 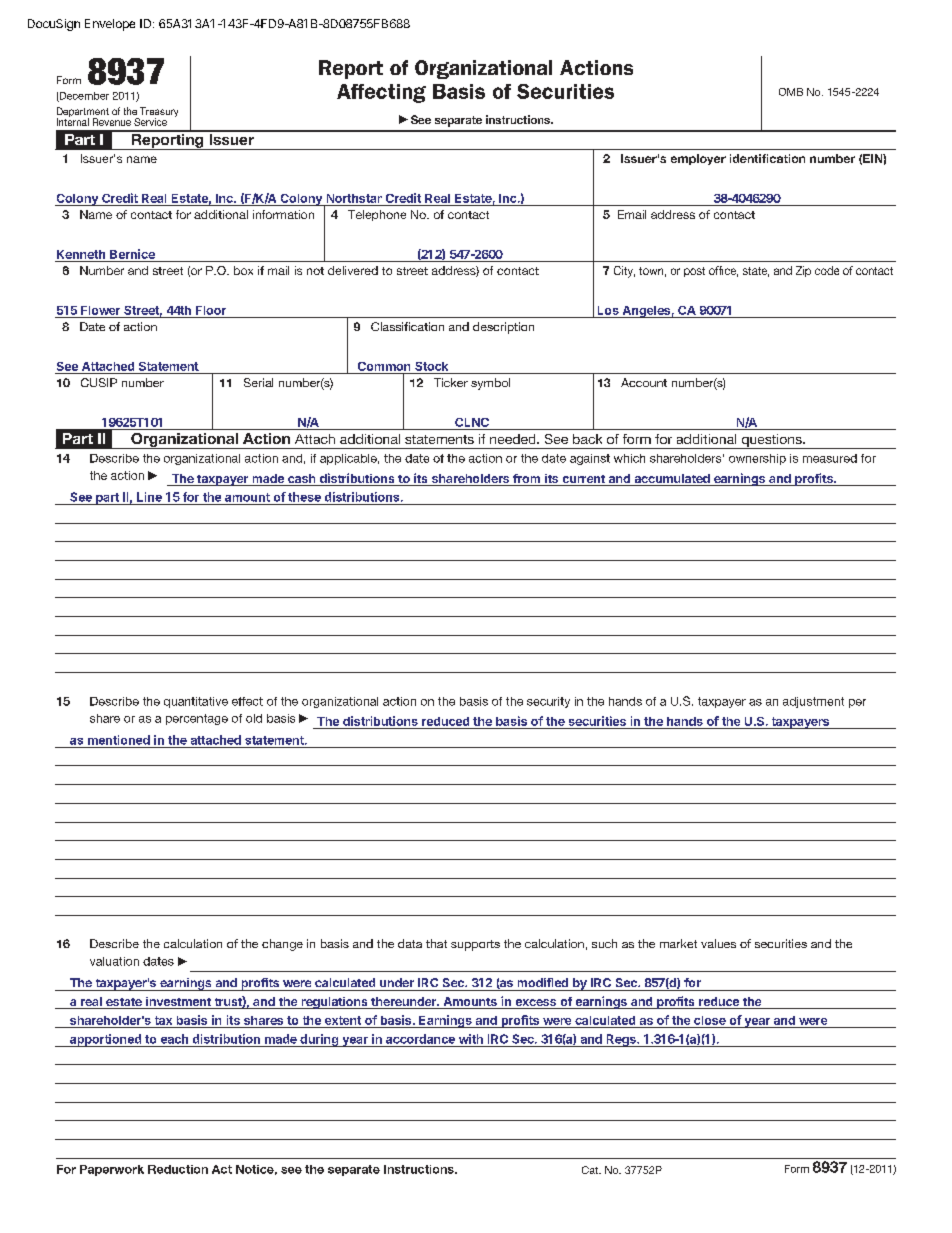 I want to click on Account, so click(x=644, y=382).
